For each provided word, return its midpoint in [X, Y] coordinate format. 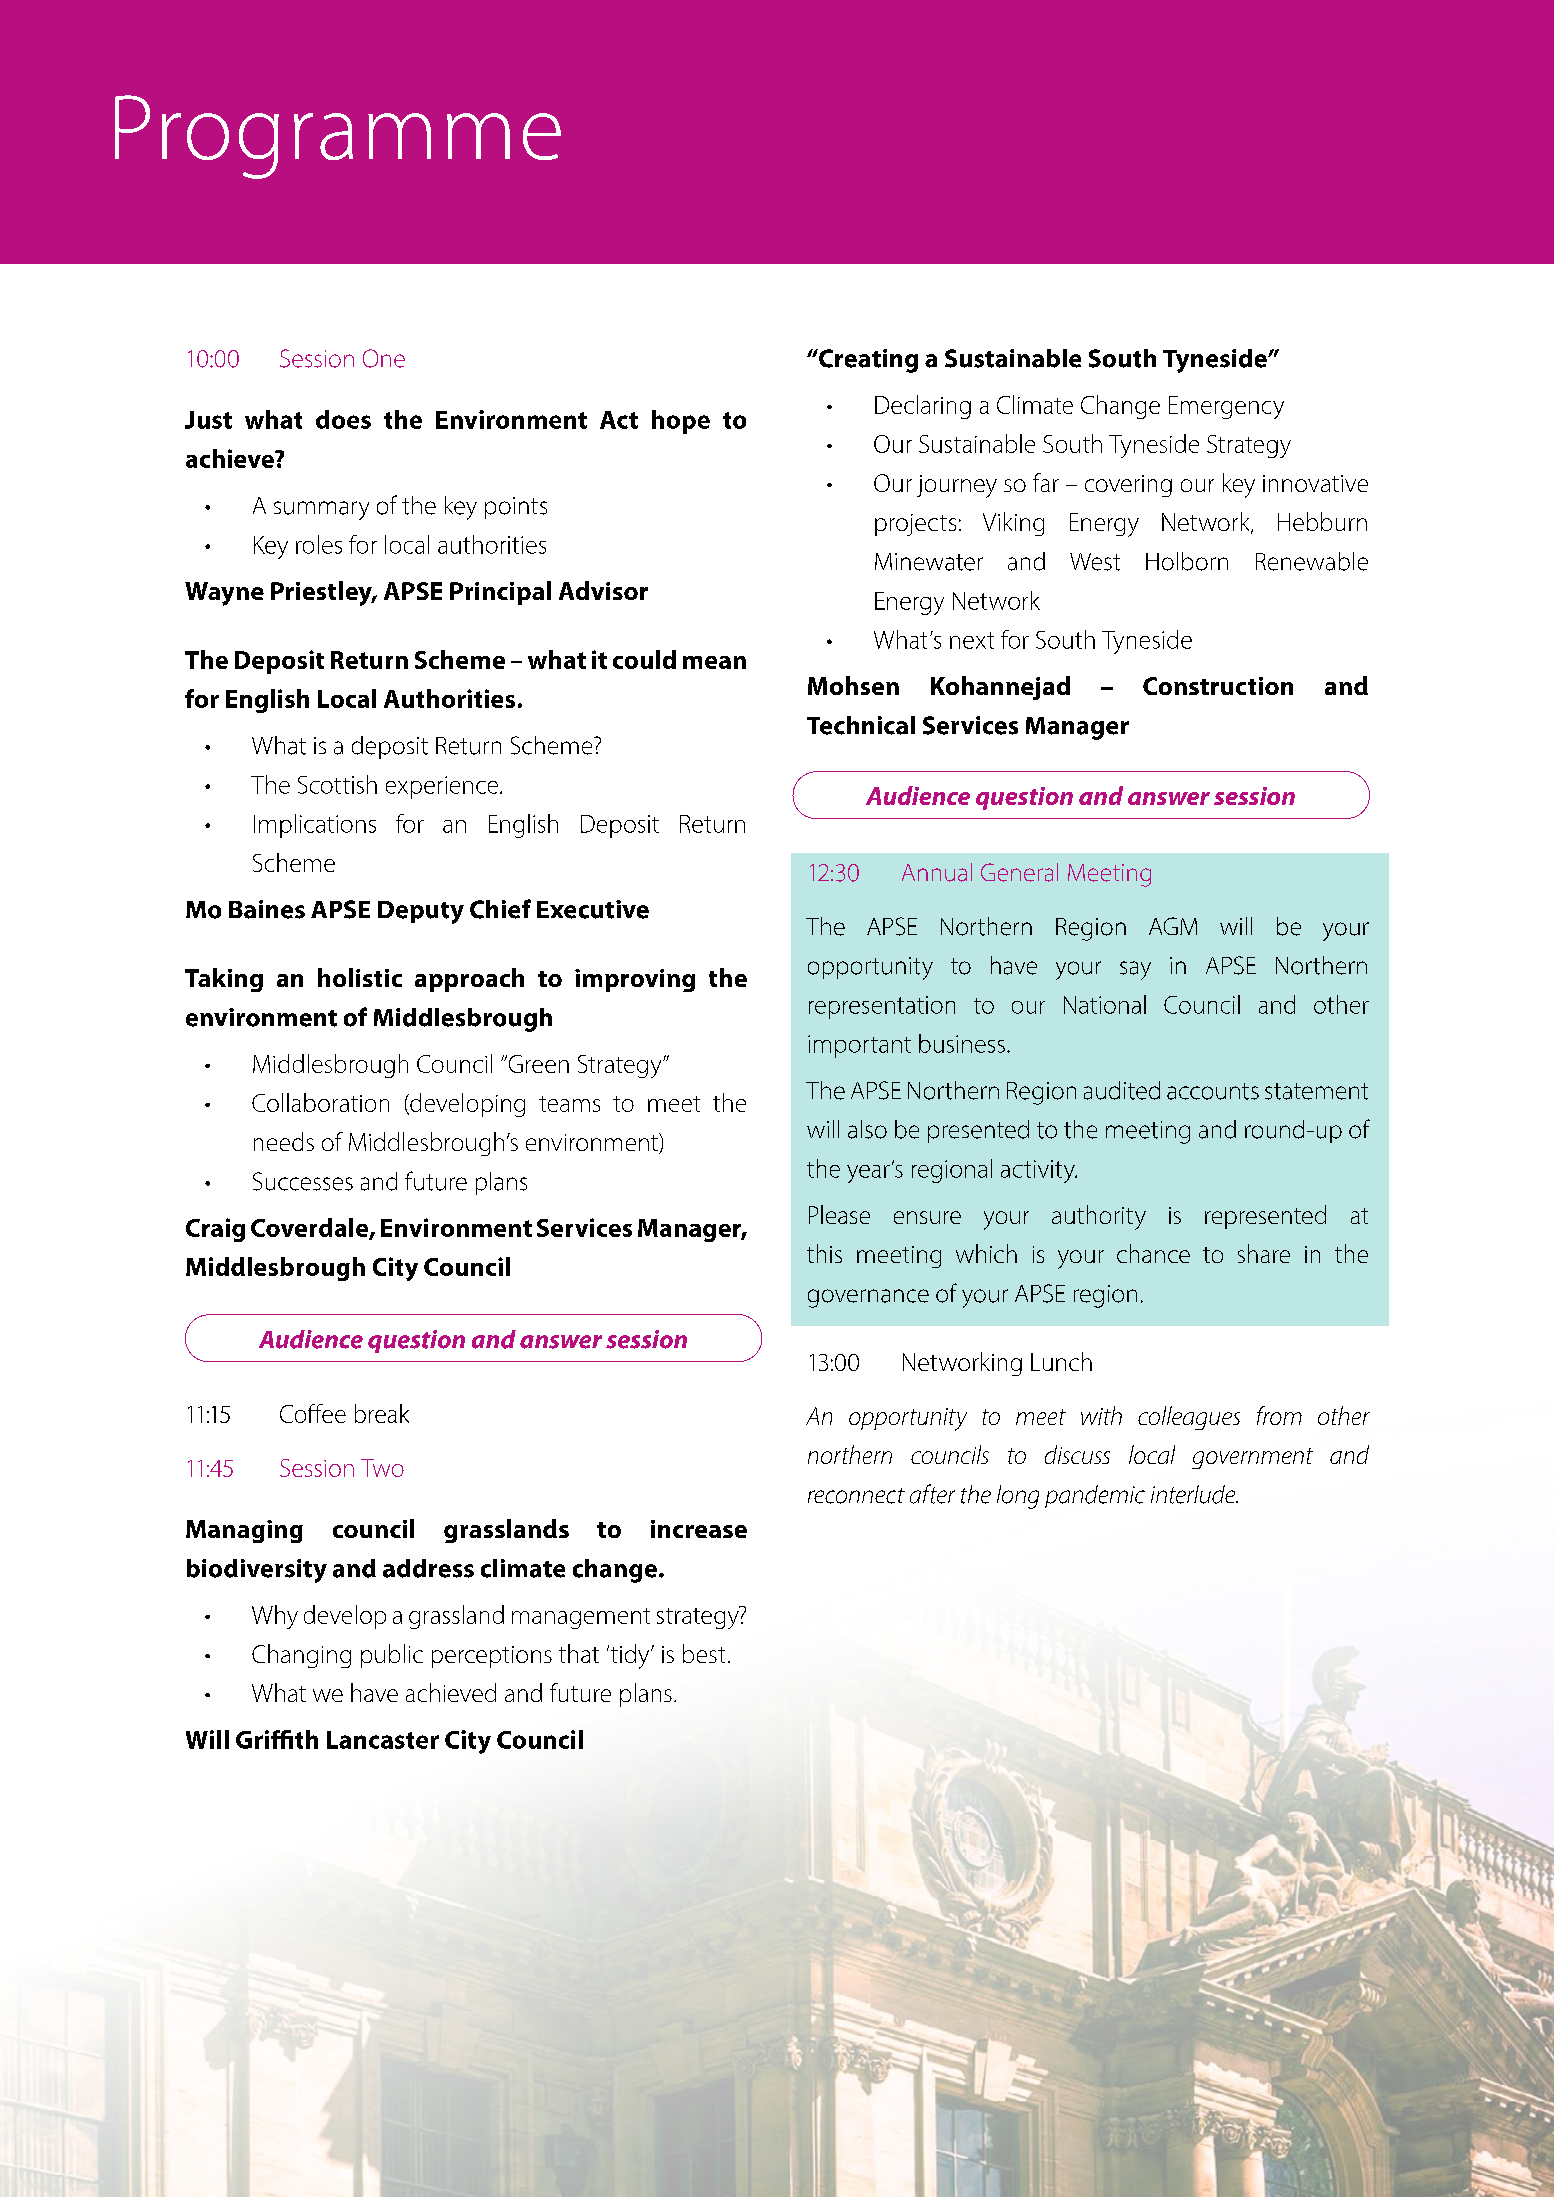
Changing [301, 1656]
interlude [1194, 1494]
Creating [867, 361]
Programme [338, 137]
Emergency [1226, 407]
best [704, 1653]
